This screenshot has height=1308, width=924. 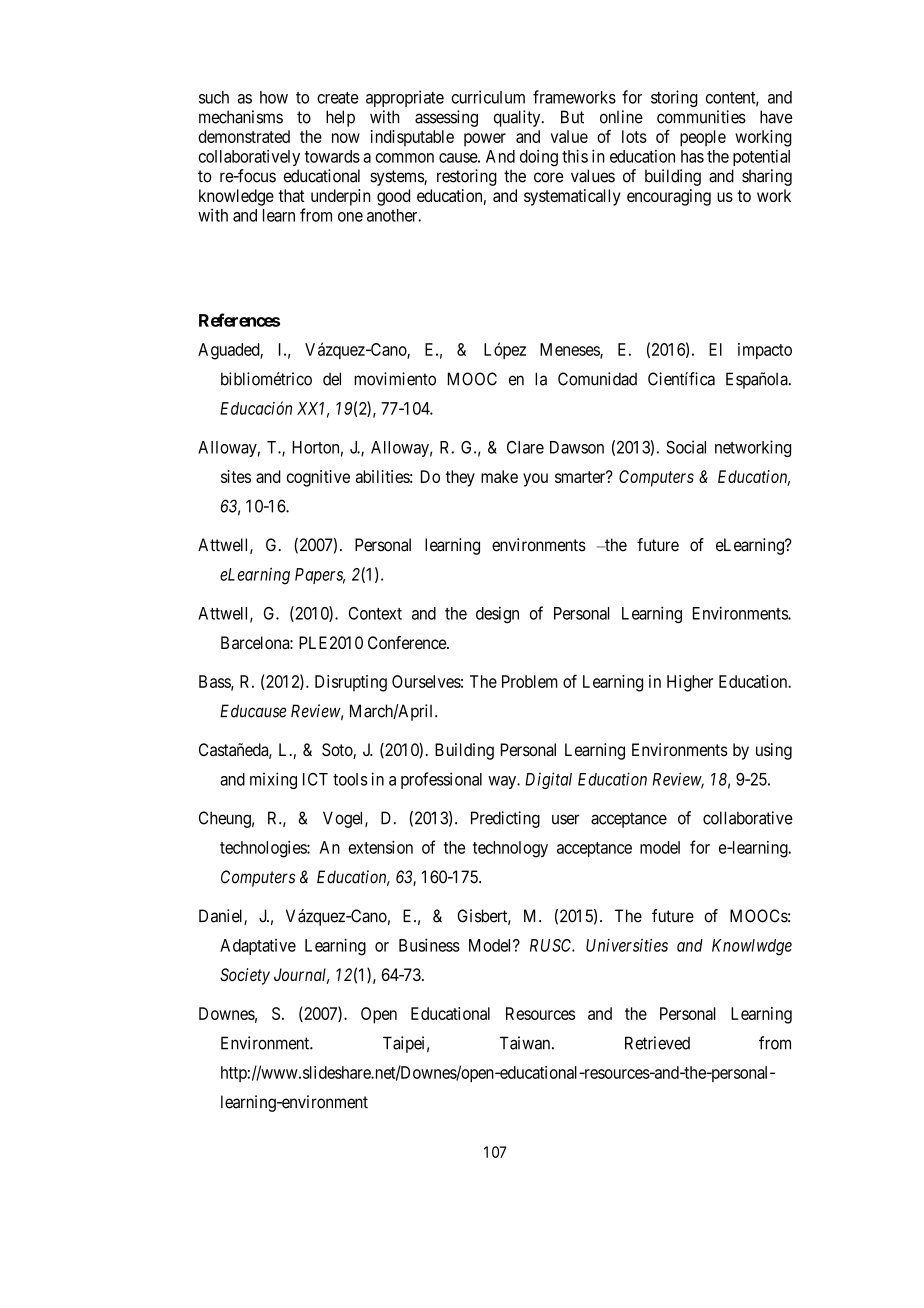 I want to click on Clare, so click(x=525, y=447).
